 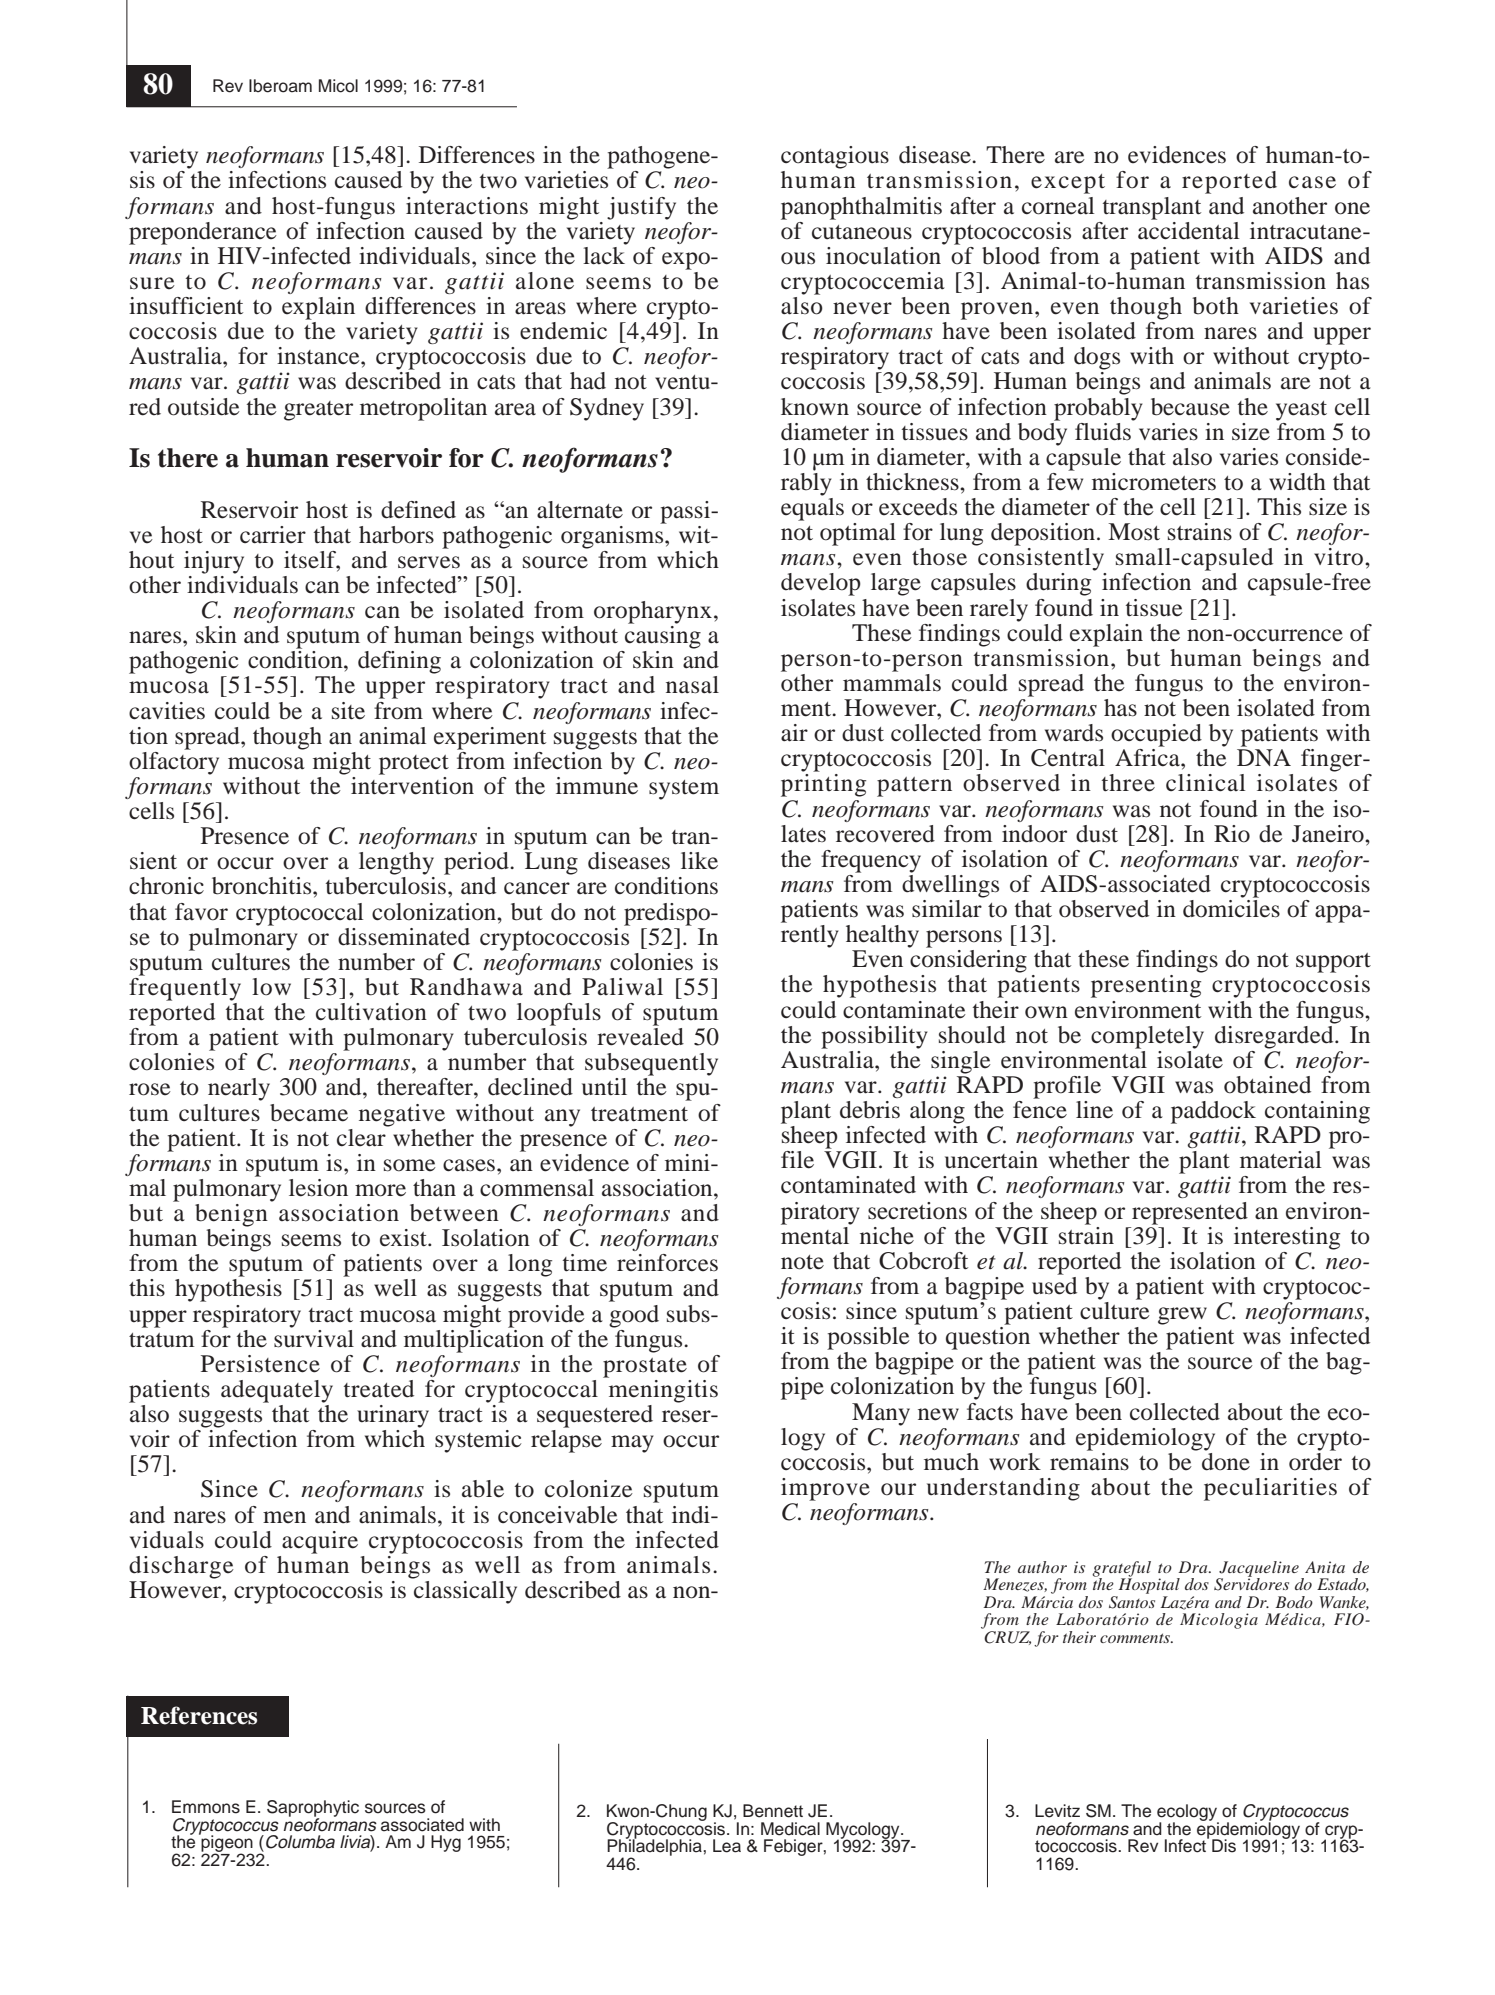 What do you see at coordinates (641, 208) in the image?
I see `justify` at bounding box center [641, 208].
